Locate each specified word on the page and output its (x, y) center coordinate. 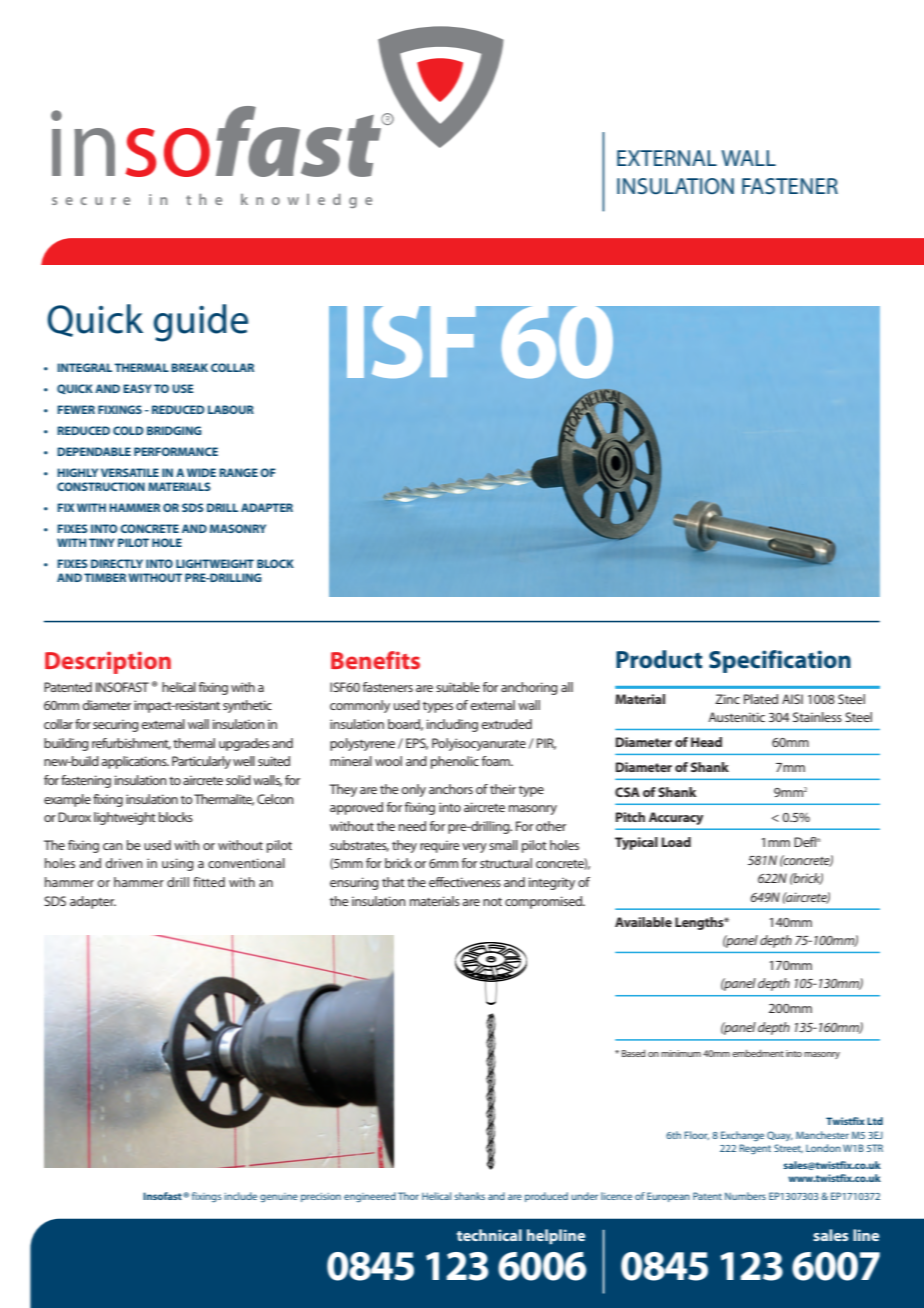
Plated (761, 699)
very (474, 848)
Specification (780, 661)
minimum (681, 1053)
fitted (209, 882)
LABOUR (231, 409)
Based (633, 1053)
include (240, 1196)
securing (116, 725)
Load (676, 842)
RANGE (238, 472)
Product (659, 659)
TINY (102, 542)
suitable (458, 687)
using (178, 864)
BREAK (189, 367)
